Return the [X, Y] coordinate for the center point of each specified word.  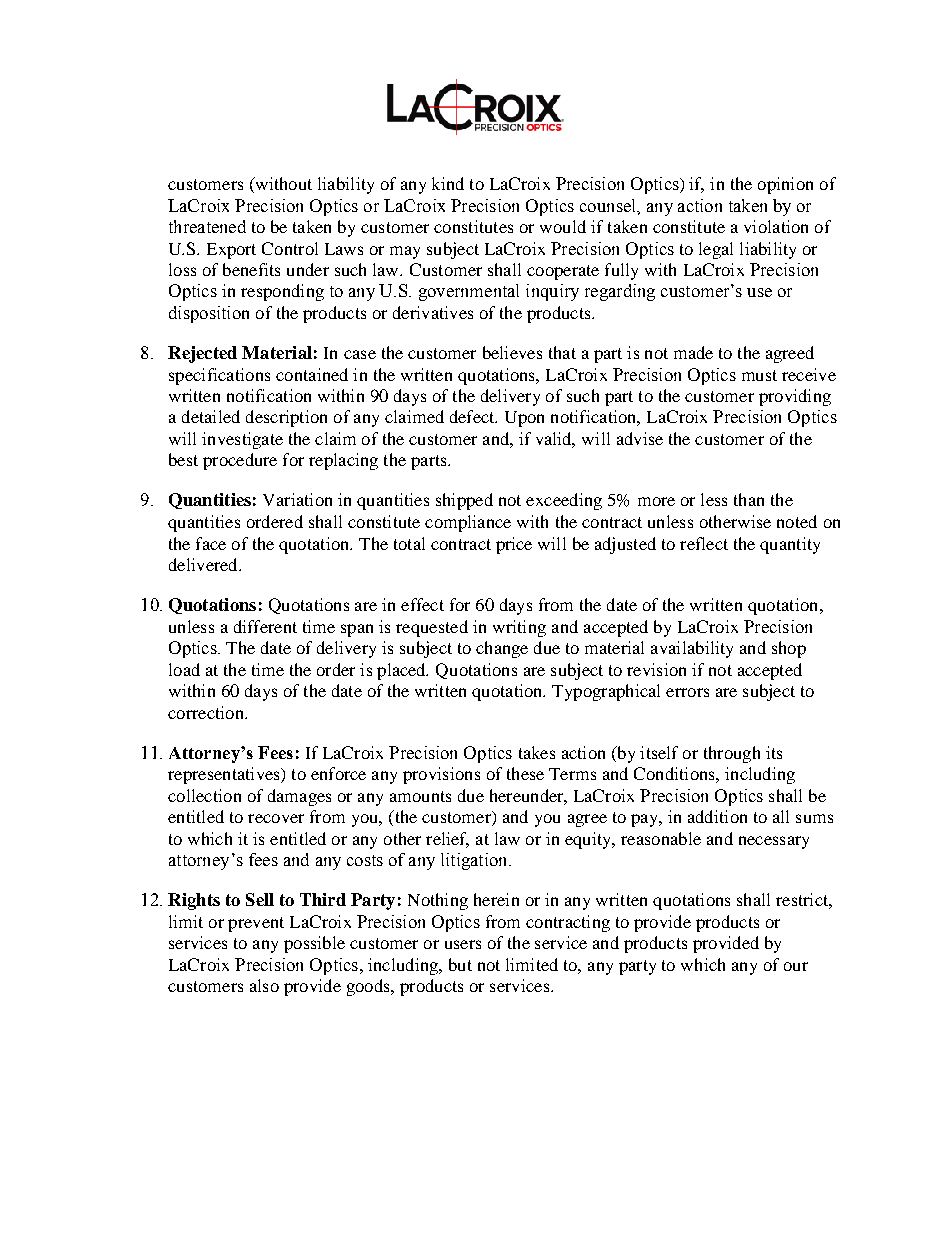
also [264, 985]
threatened [207, 226]
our [796, 966]
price [514, 545]
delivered [204, 564]
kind [448, 183]
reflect [704, 543]
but [460, 964]
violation [776, 226]
